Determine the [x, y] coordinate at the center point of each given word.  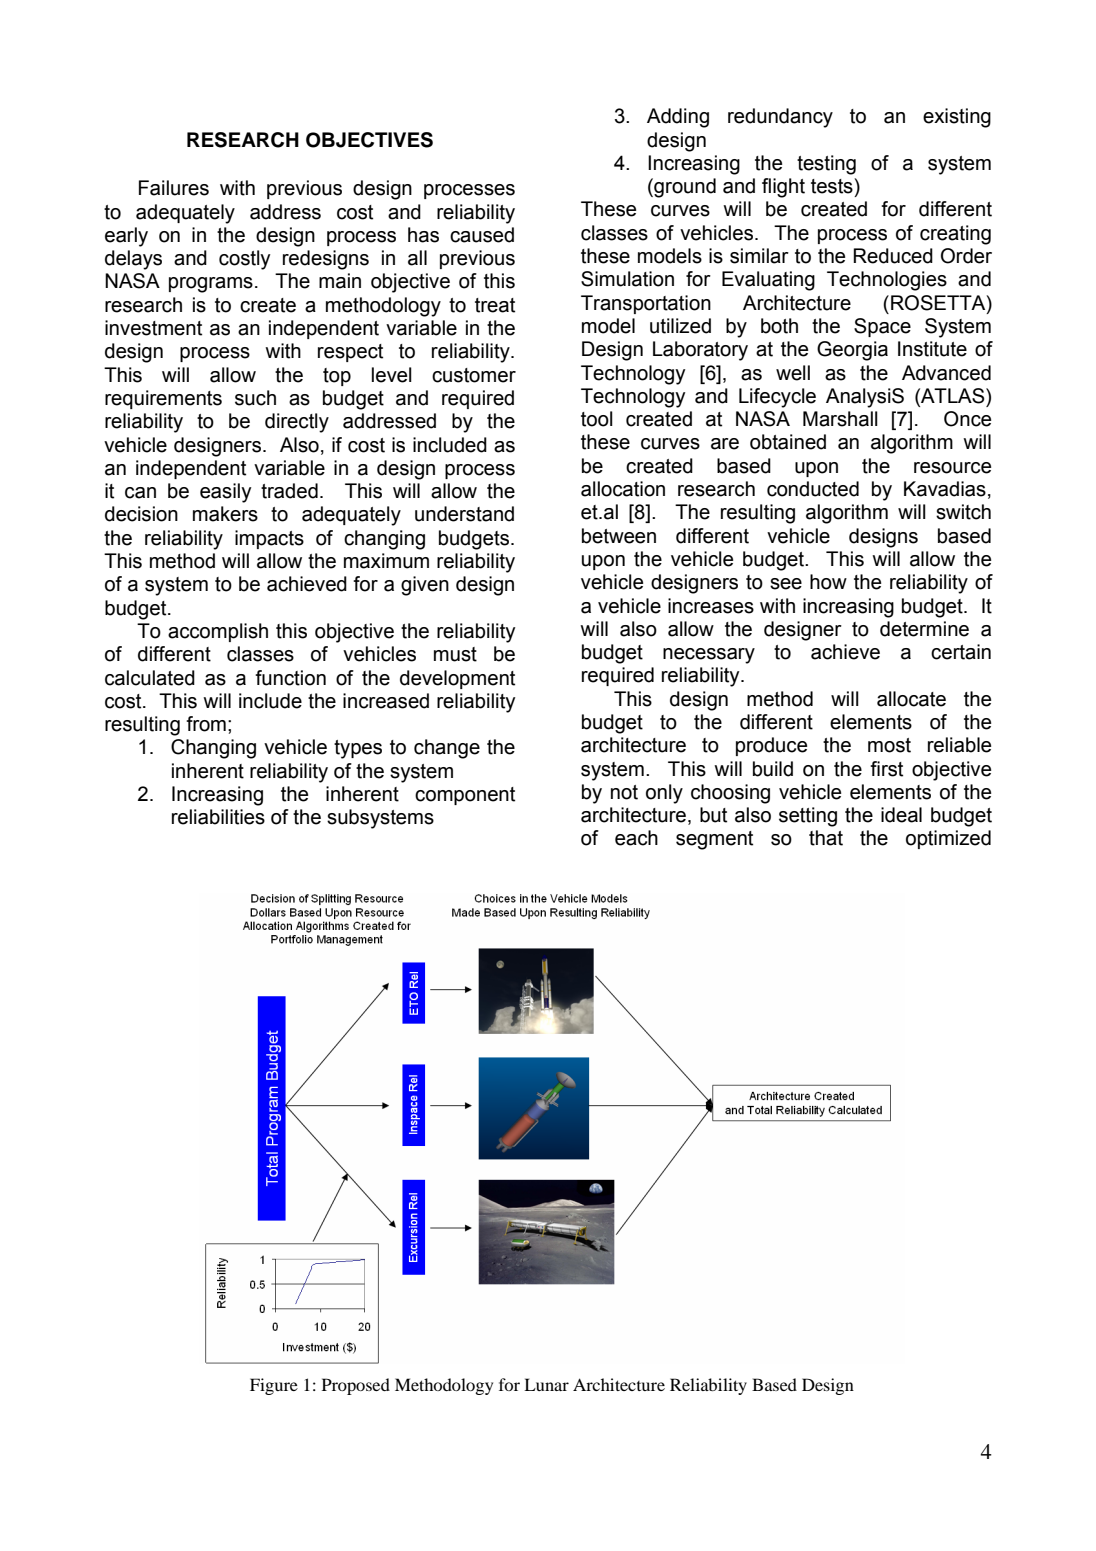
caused [482, 235]
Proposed [356, 1386]
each [636, 838]
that [826, 838]
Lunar [546, 1384]
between [619, 536]
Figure [274, 1386]
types [358, 749]
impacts [269, 539]
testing [826, 165]
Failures [174, 188]
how [828, 582]
